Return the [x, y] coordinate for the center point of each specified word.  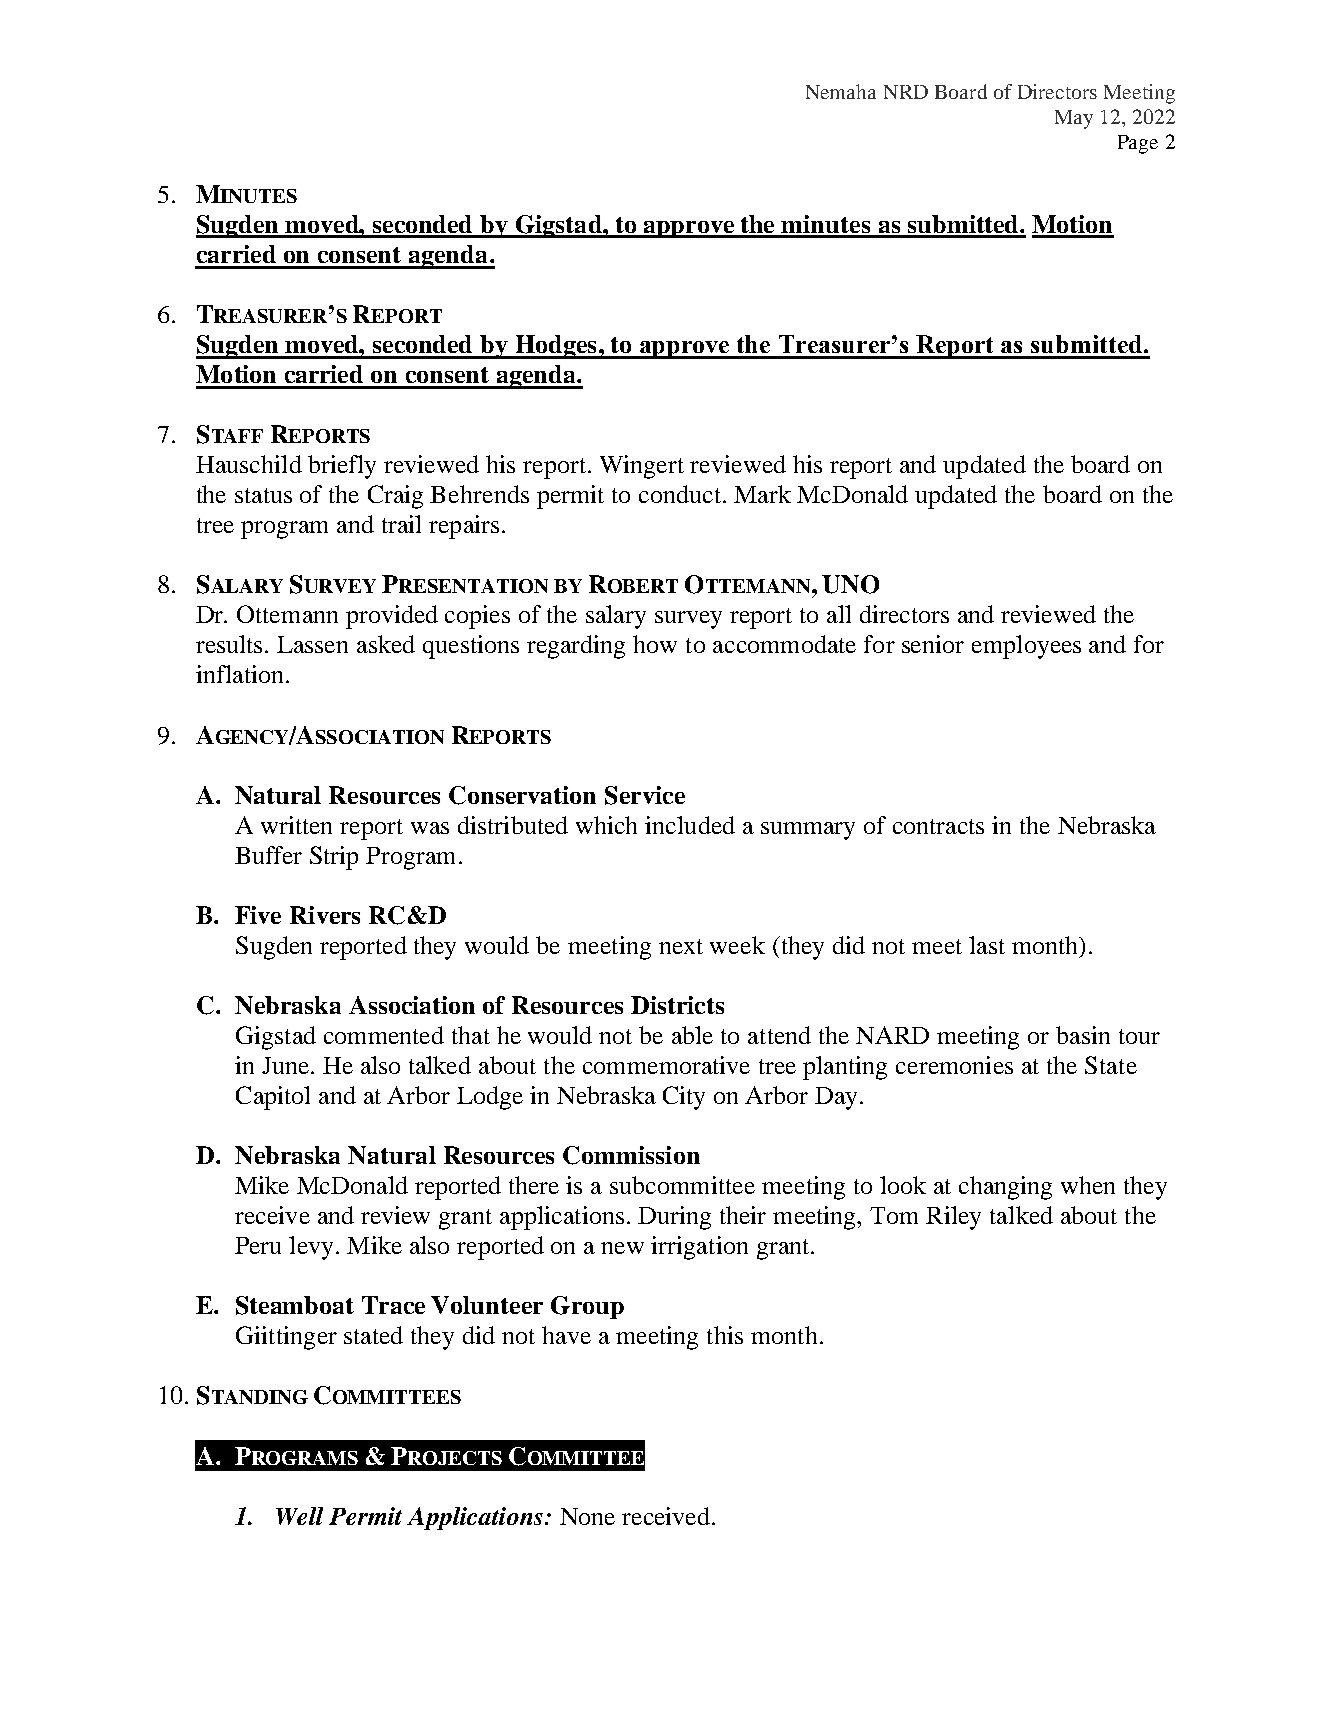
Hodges [556, 347]
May [1074, 119]
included [690, 825]
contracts [938, 826]
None [587, 1516]
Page [1138, 144]
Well [299, 1516]
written [296, 825]
